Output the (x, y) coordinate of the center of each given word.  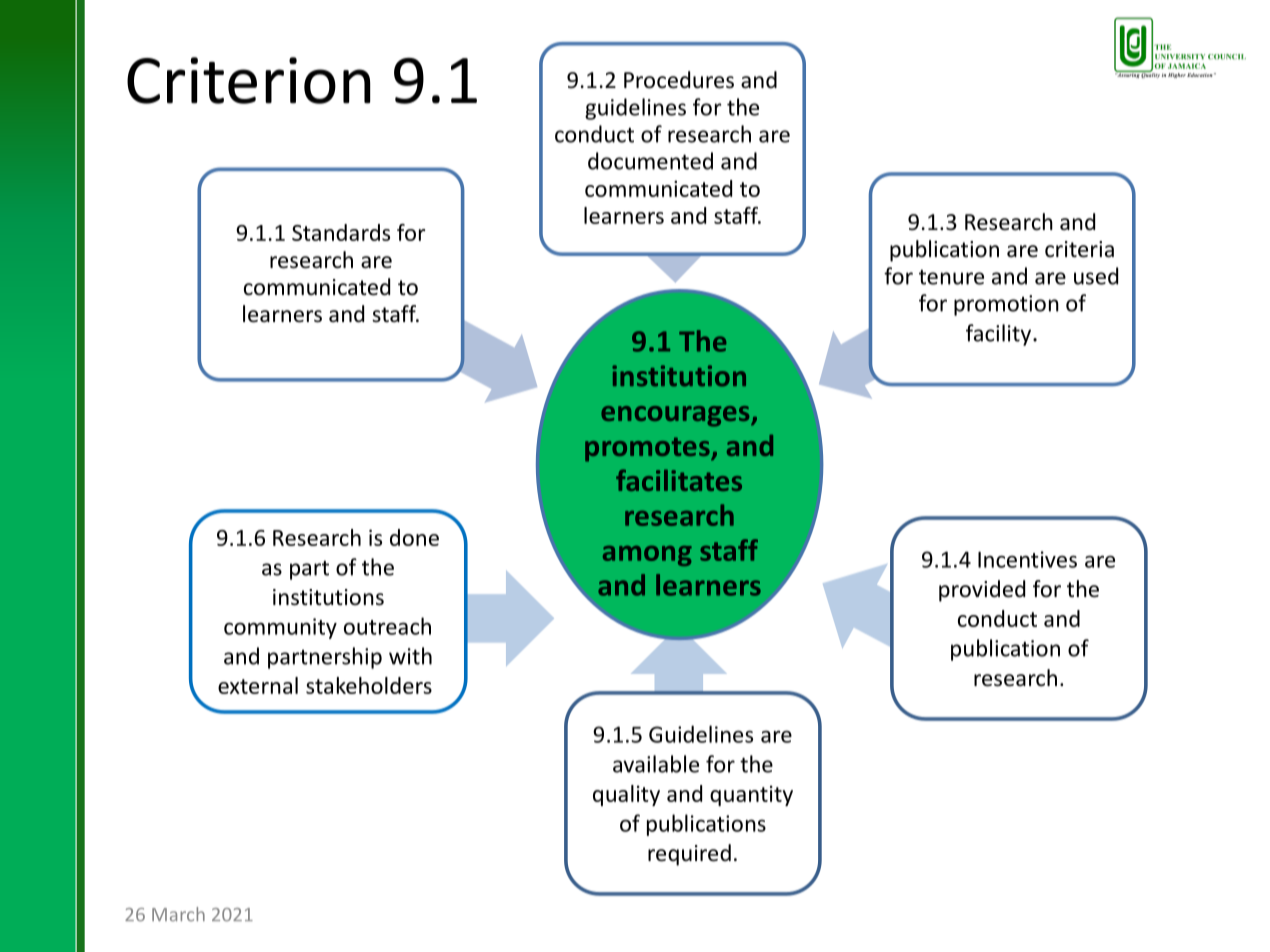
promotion (1006, 305)
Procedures (679, 80)
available (656, 764)
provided (982, 591)
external (258, 685)
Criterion (248, 80)
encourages (676, 416)
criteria (1079, 249)
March (178, 914)
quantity (751, 795)
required (689, 855)
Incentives (1027, 559)
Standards (341, 232)
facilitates (679, 480)
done (414, 537)
